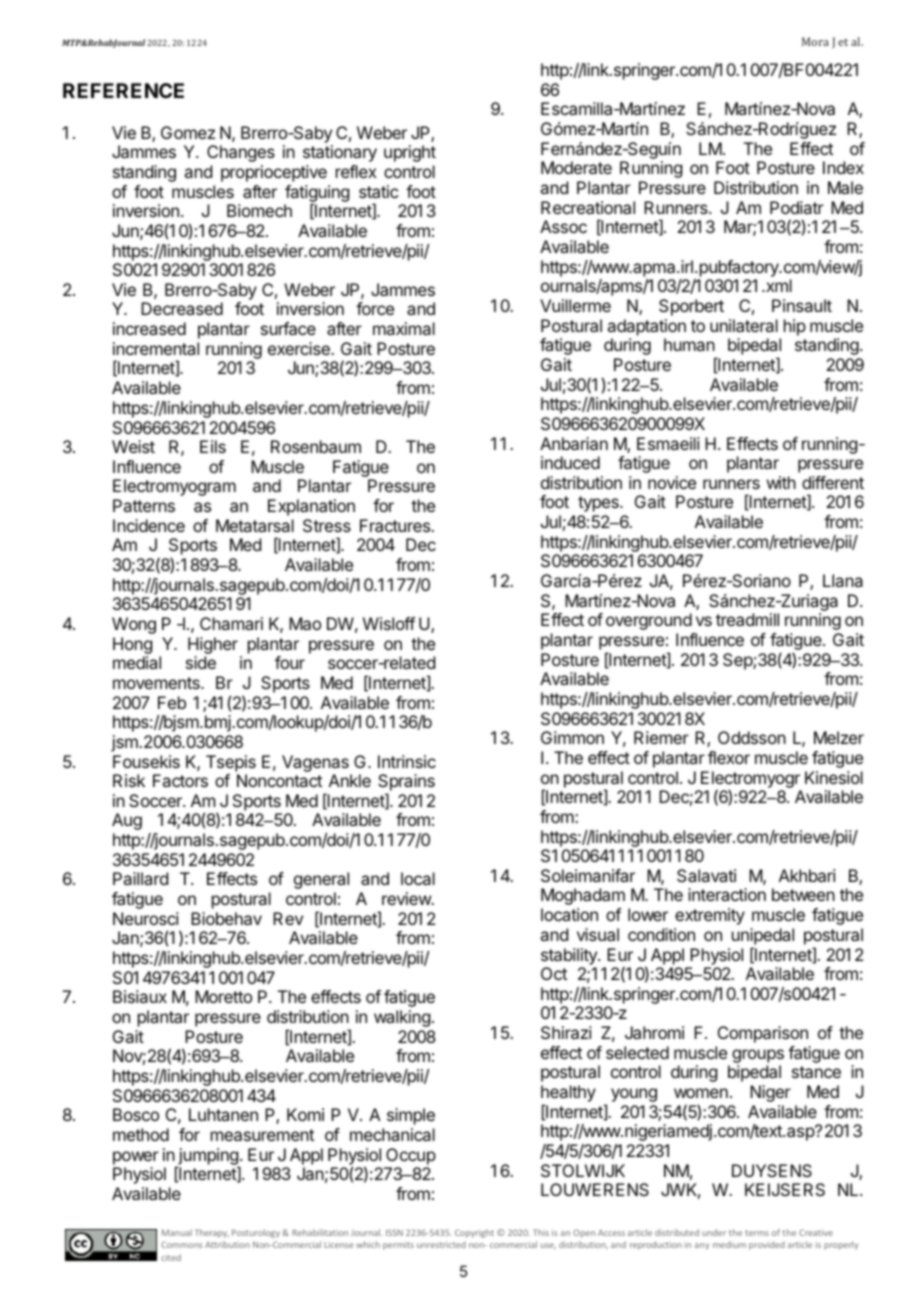 Image resolution: width=924 pixels, height=1308 pixels. I want to click on Gomez, so click(188, 132).
